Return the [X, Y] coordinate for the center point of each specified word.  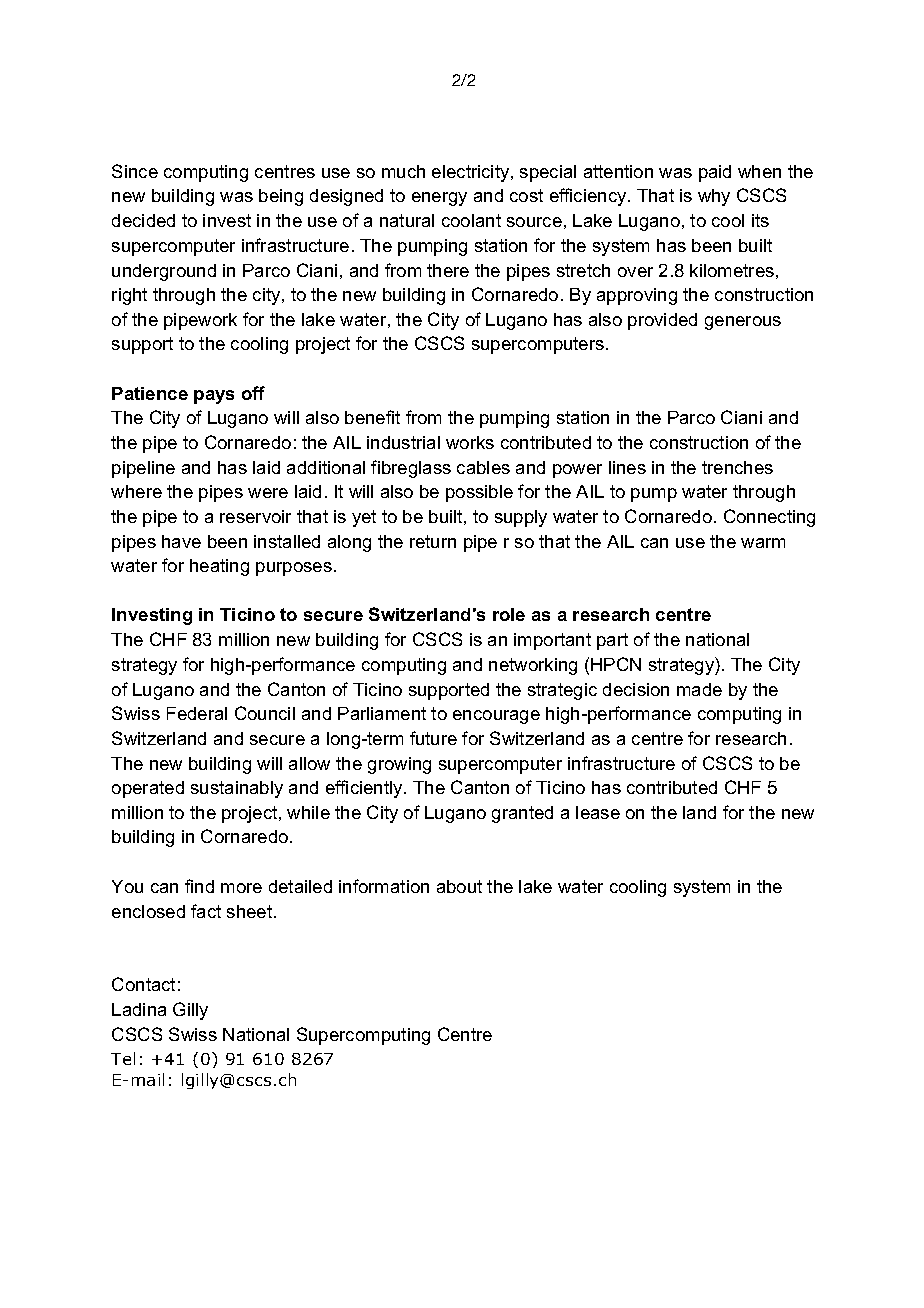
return [433, 541]
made [699, 689]
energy [439, 199]
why [714, 197]
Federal [197, 713]
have [181, 541]
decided [143, 220]
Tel [123, 1058]
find [199, 886]
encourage [496, 717]
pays [214, 397]
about [459, 886]
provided [662, 321]
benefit [372, 417]
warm [763, 543]
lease [598, 812]
